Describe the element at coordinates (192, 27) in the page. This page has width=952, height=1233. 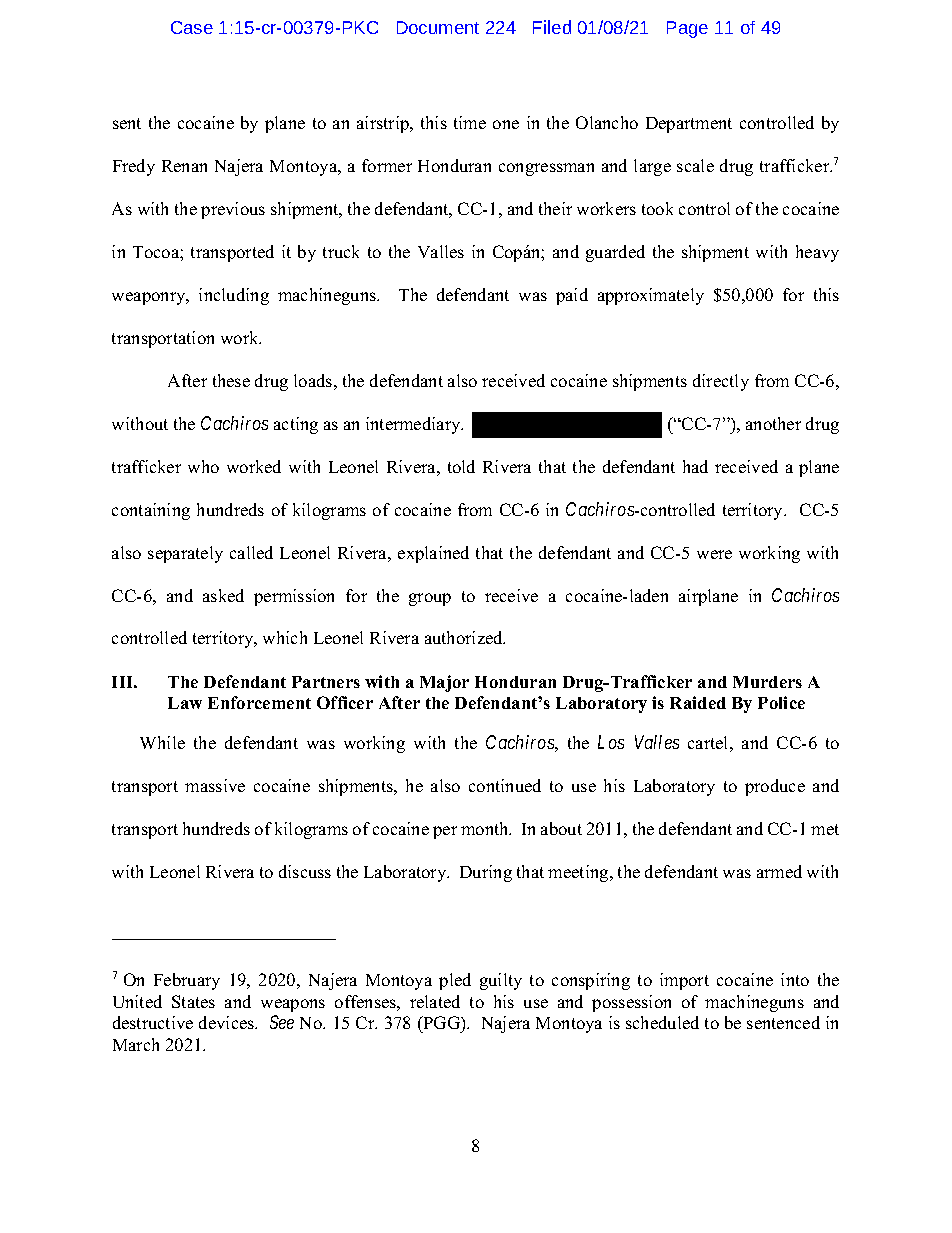
I see `Case` at that location.
